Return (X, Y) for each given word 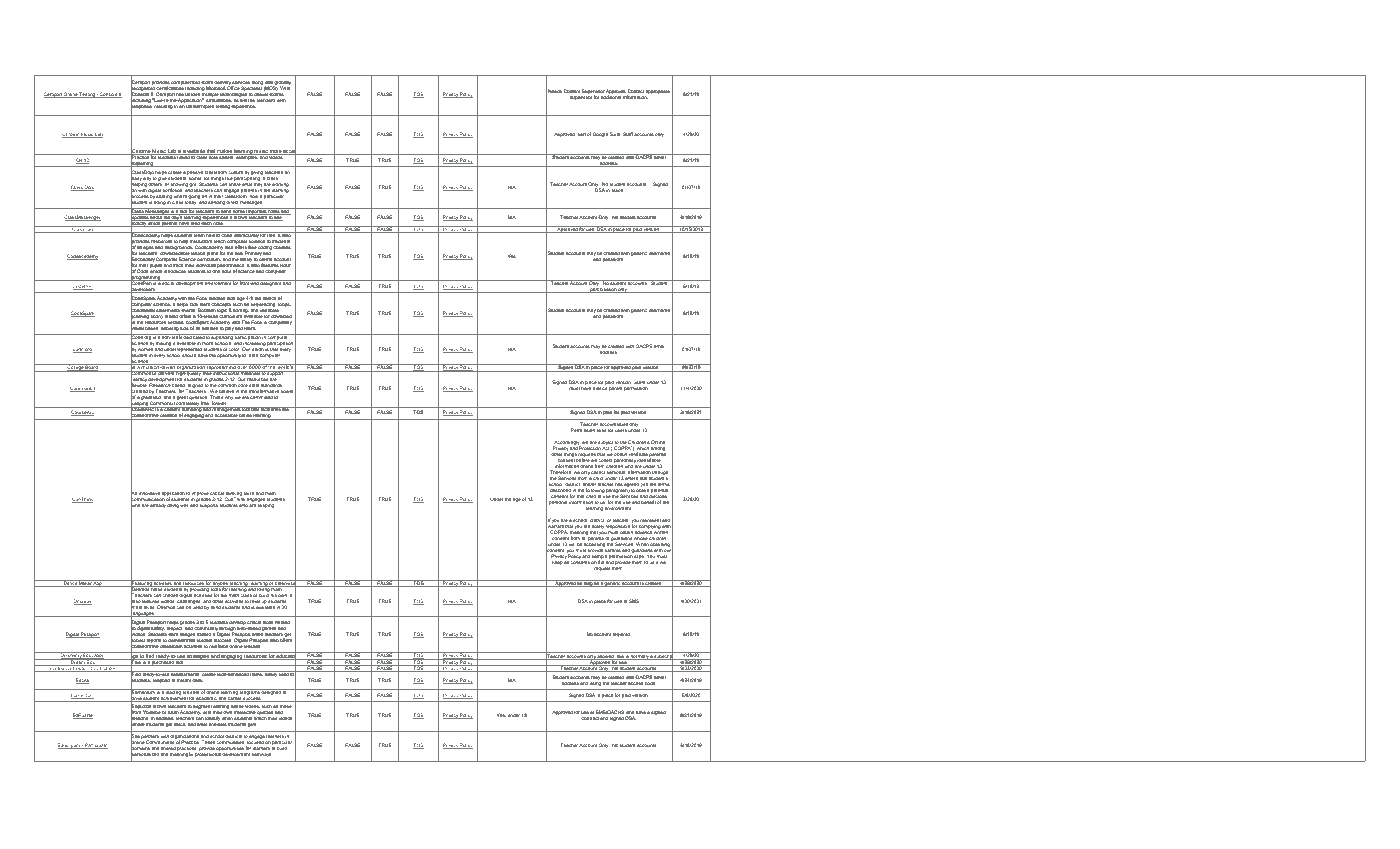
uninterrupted (200, 107)
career (235, 699)
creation (169, 416)
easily (271, 674)
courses (282, 247)
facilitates (270, 410)
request (602, 569)
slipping (266, 505)
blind (216, 607)
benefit (648, 502)
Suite (616, 134)
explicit (600, 388)
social (168, 282)
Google (600, 134)
